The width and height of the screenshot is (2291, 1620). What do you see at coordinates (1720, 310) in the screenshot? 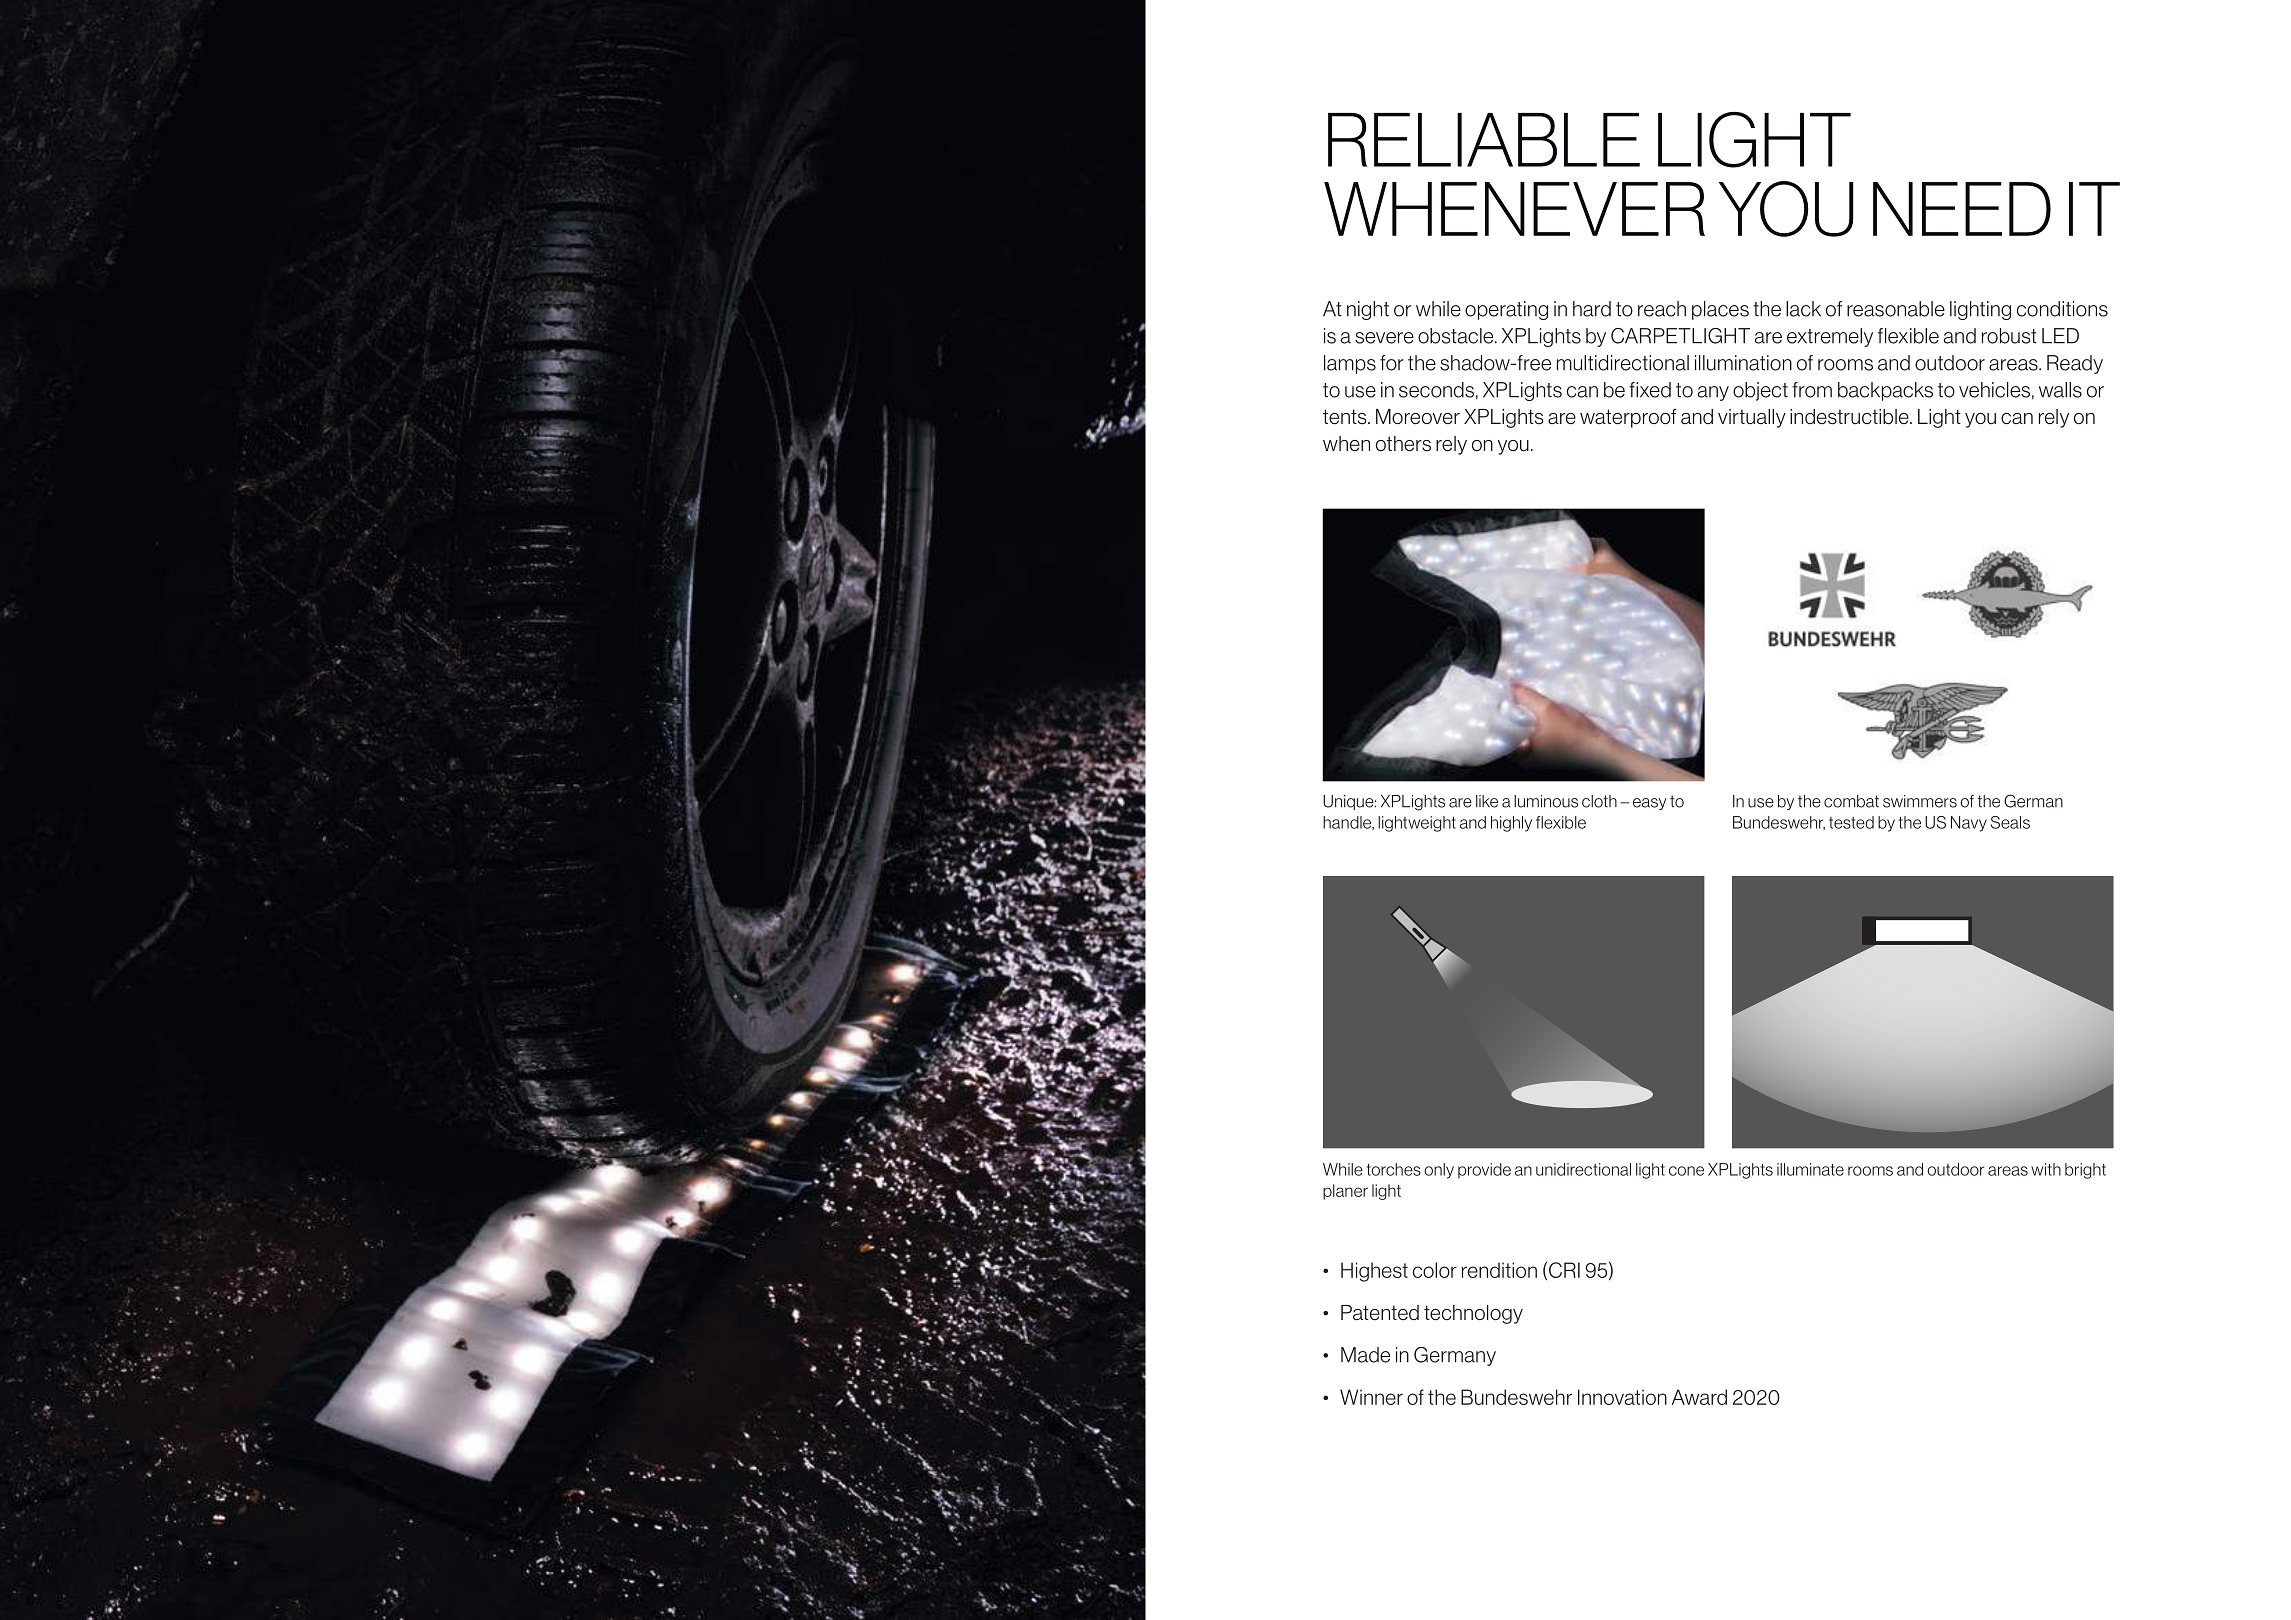
I see `places` at bounding box center [1720, 310].
